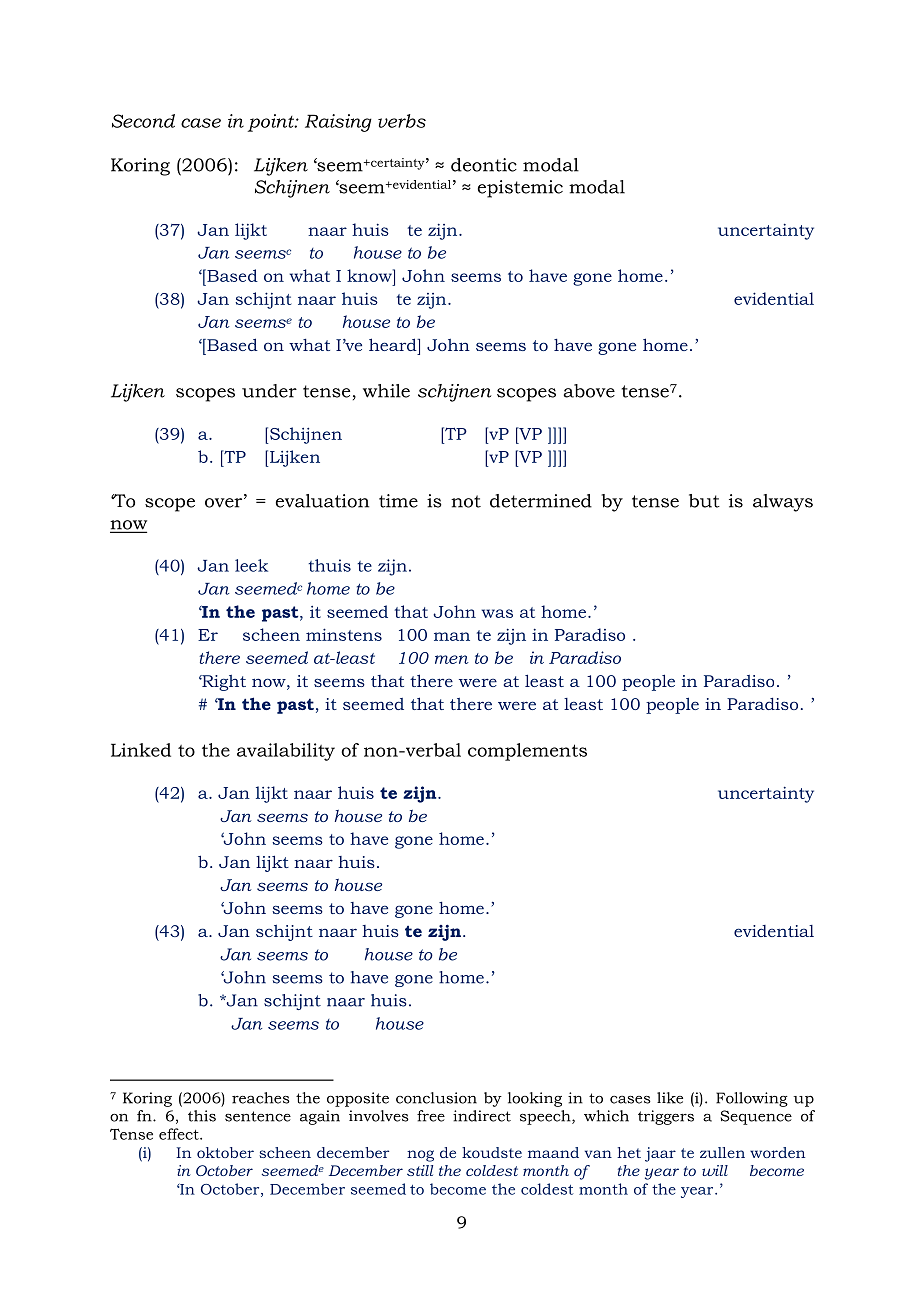 This screenshot has width=924, height=1308. I want to click on complements, so click(527, 752).
